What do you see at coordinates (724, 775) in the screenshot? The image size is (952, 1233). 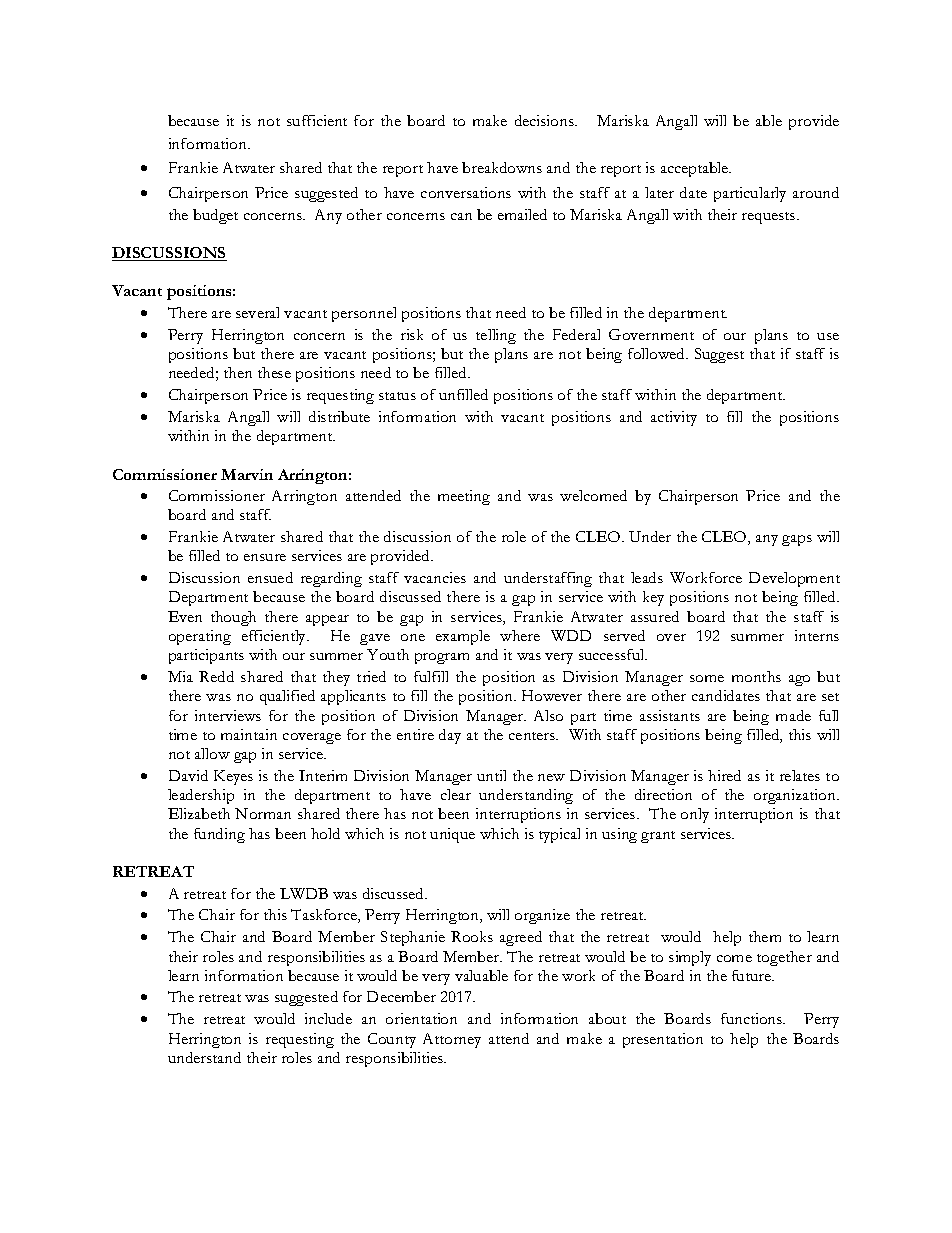 I see `hired` at bounding box center [724, 775].
